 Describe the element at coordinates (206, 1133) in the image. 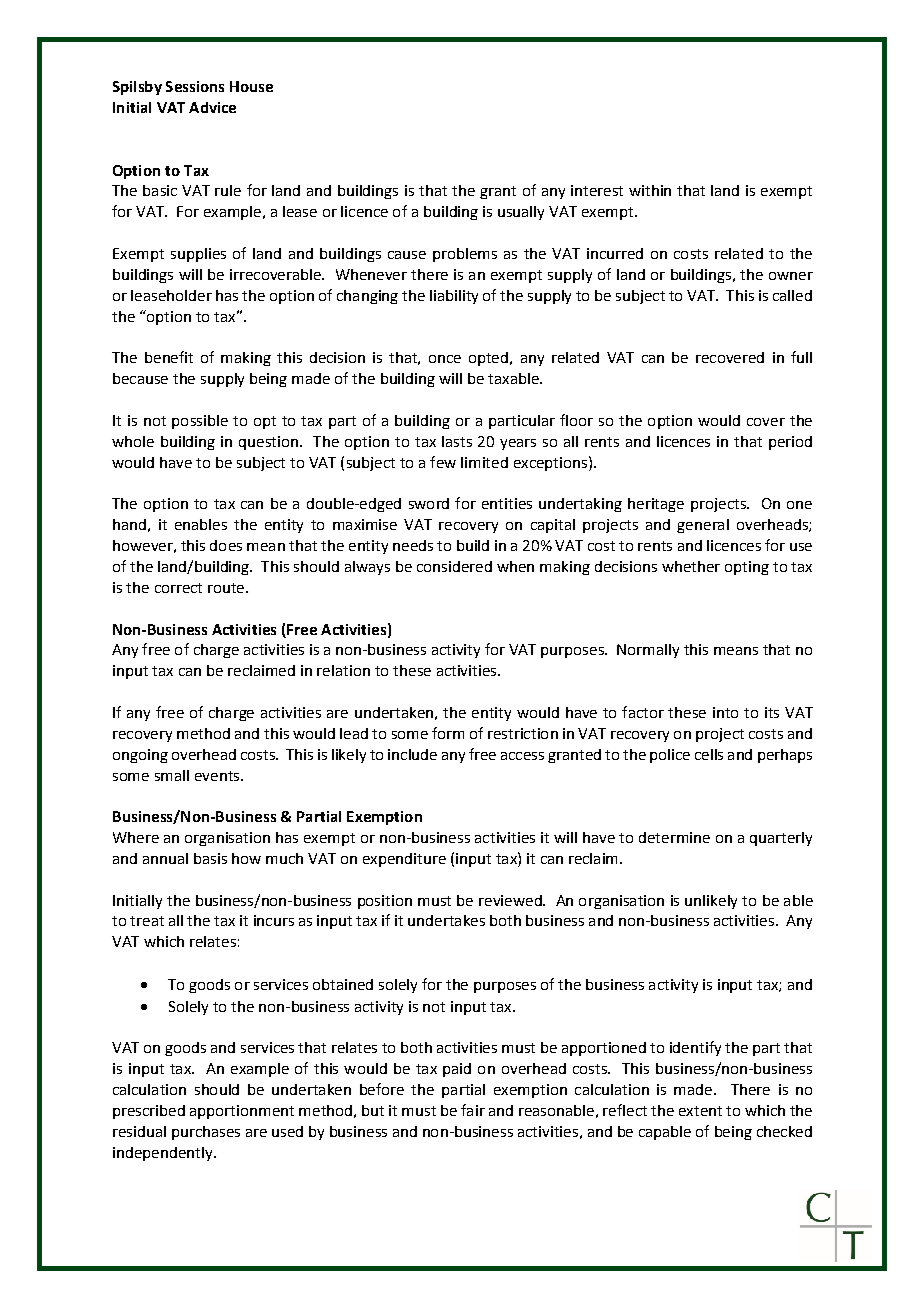

I see `purchases` at that location.
